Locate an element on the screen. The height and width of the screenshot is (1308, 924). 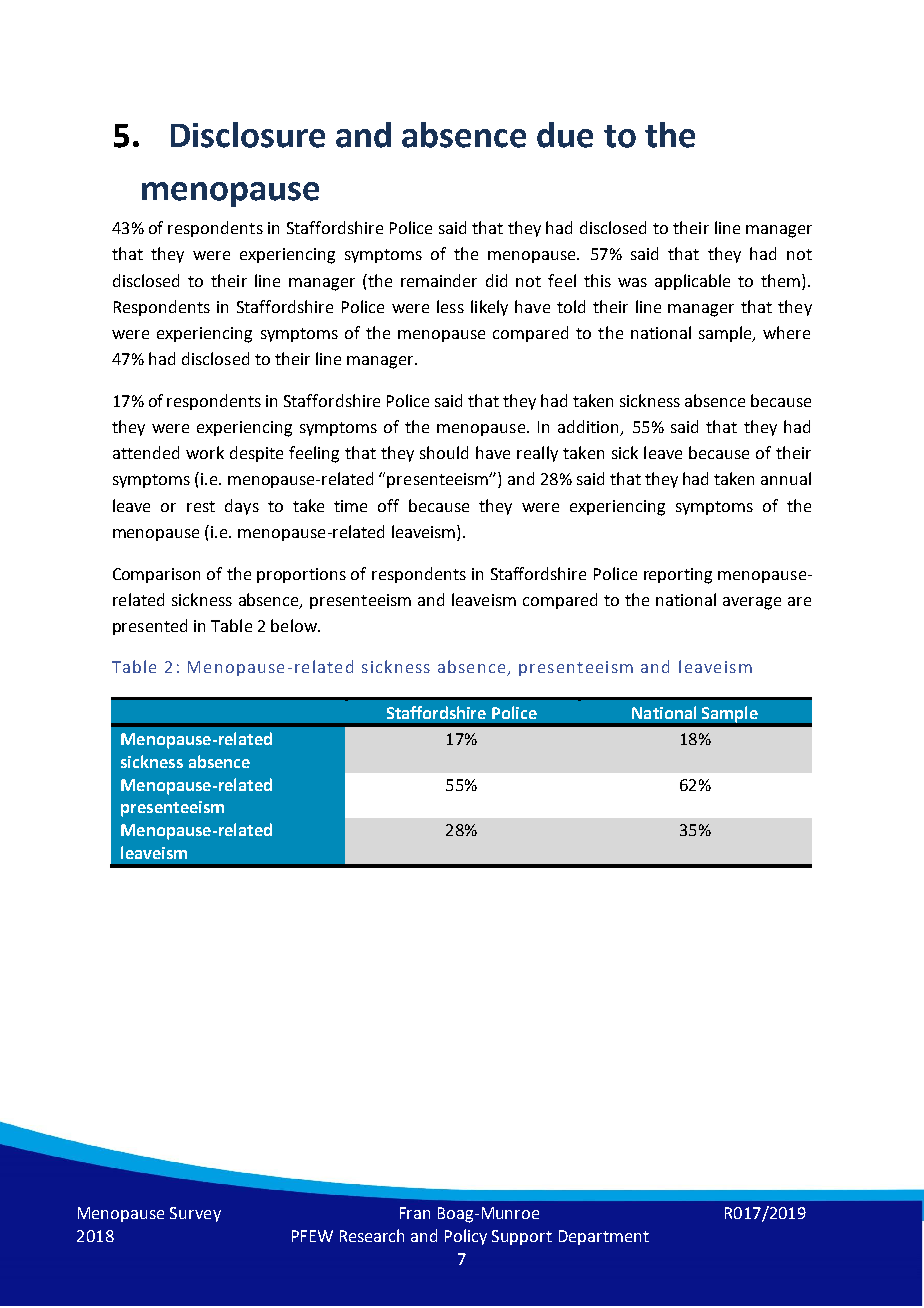
average is located at coordinates (752, 603).
